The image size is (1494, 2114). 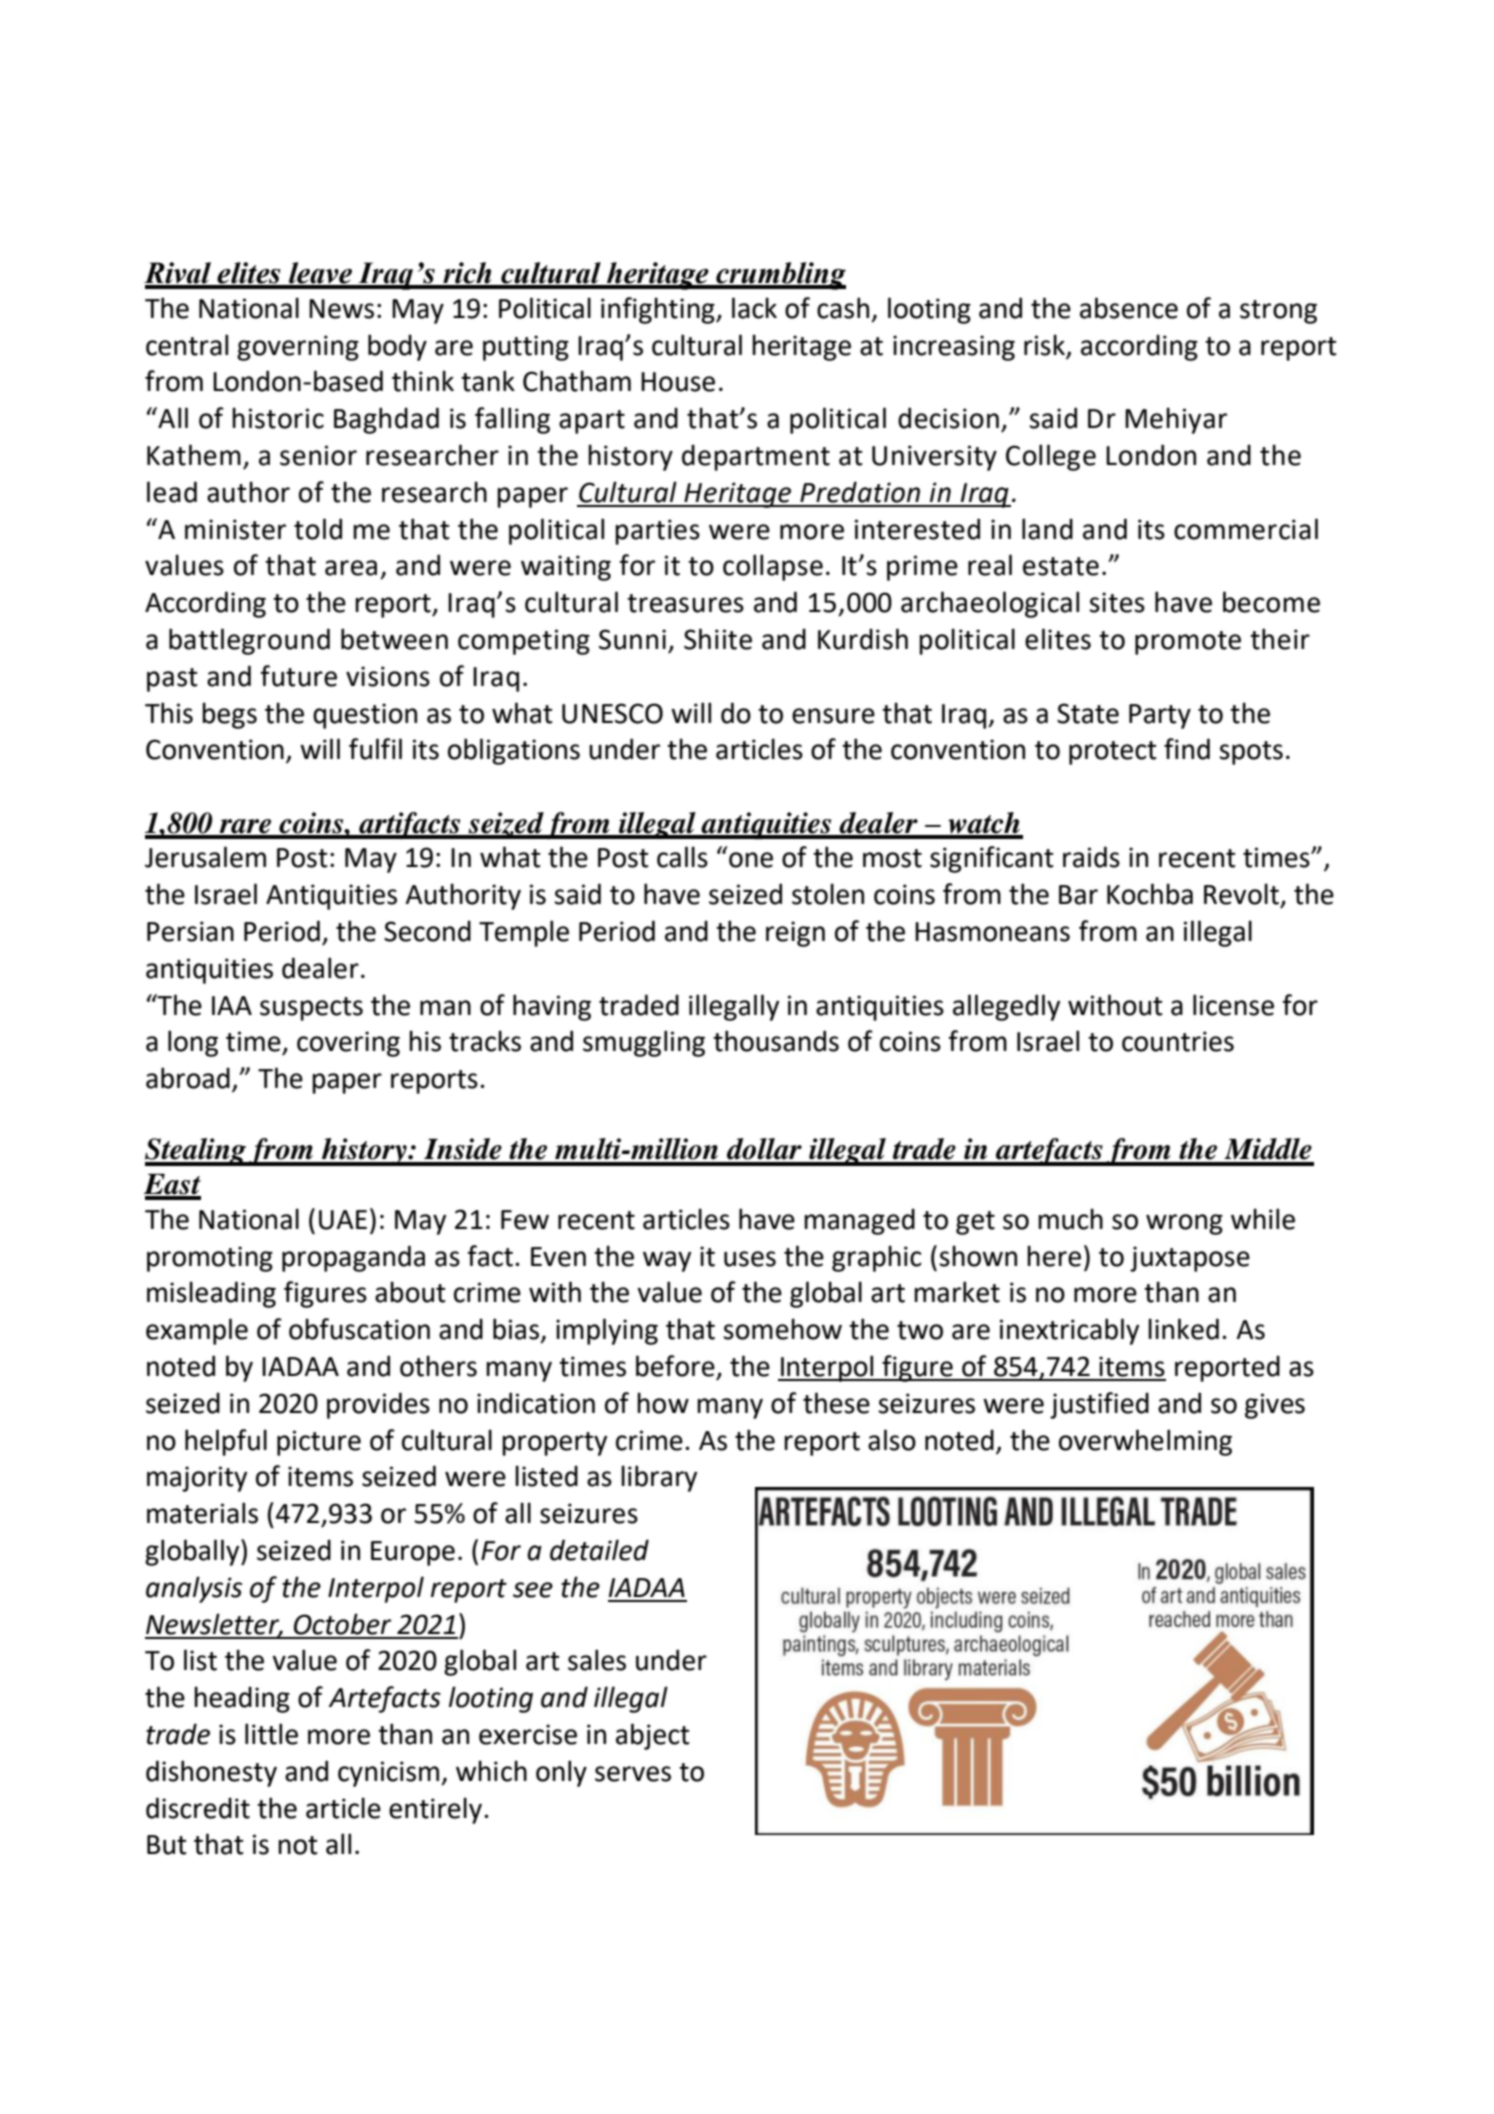 What do you see at coordinates (319, 1443) in the image?
I see `picture` at bounding box center [319, 1443].
